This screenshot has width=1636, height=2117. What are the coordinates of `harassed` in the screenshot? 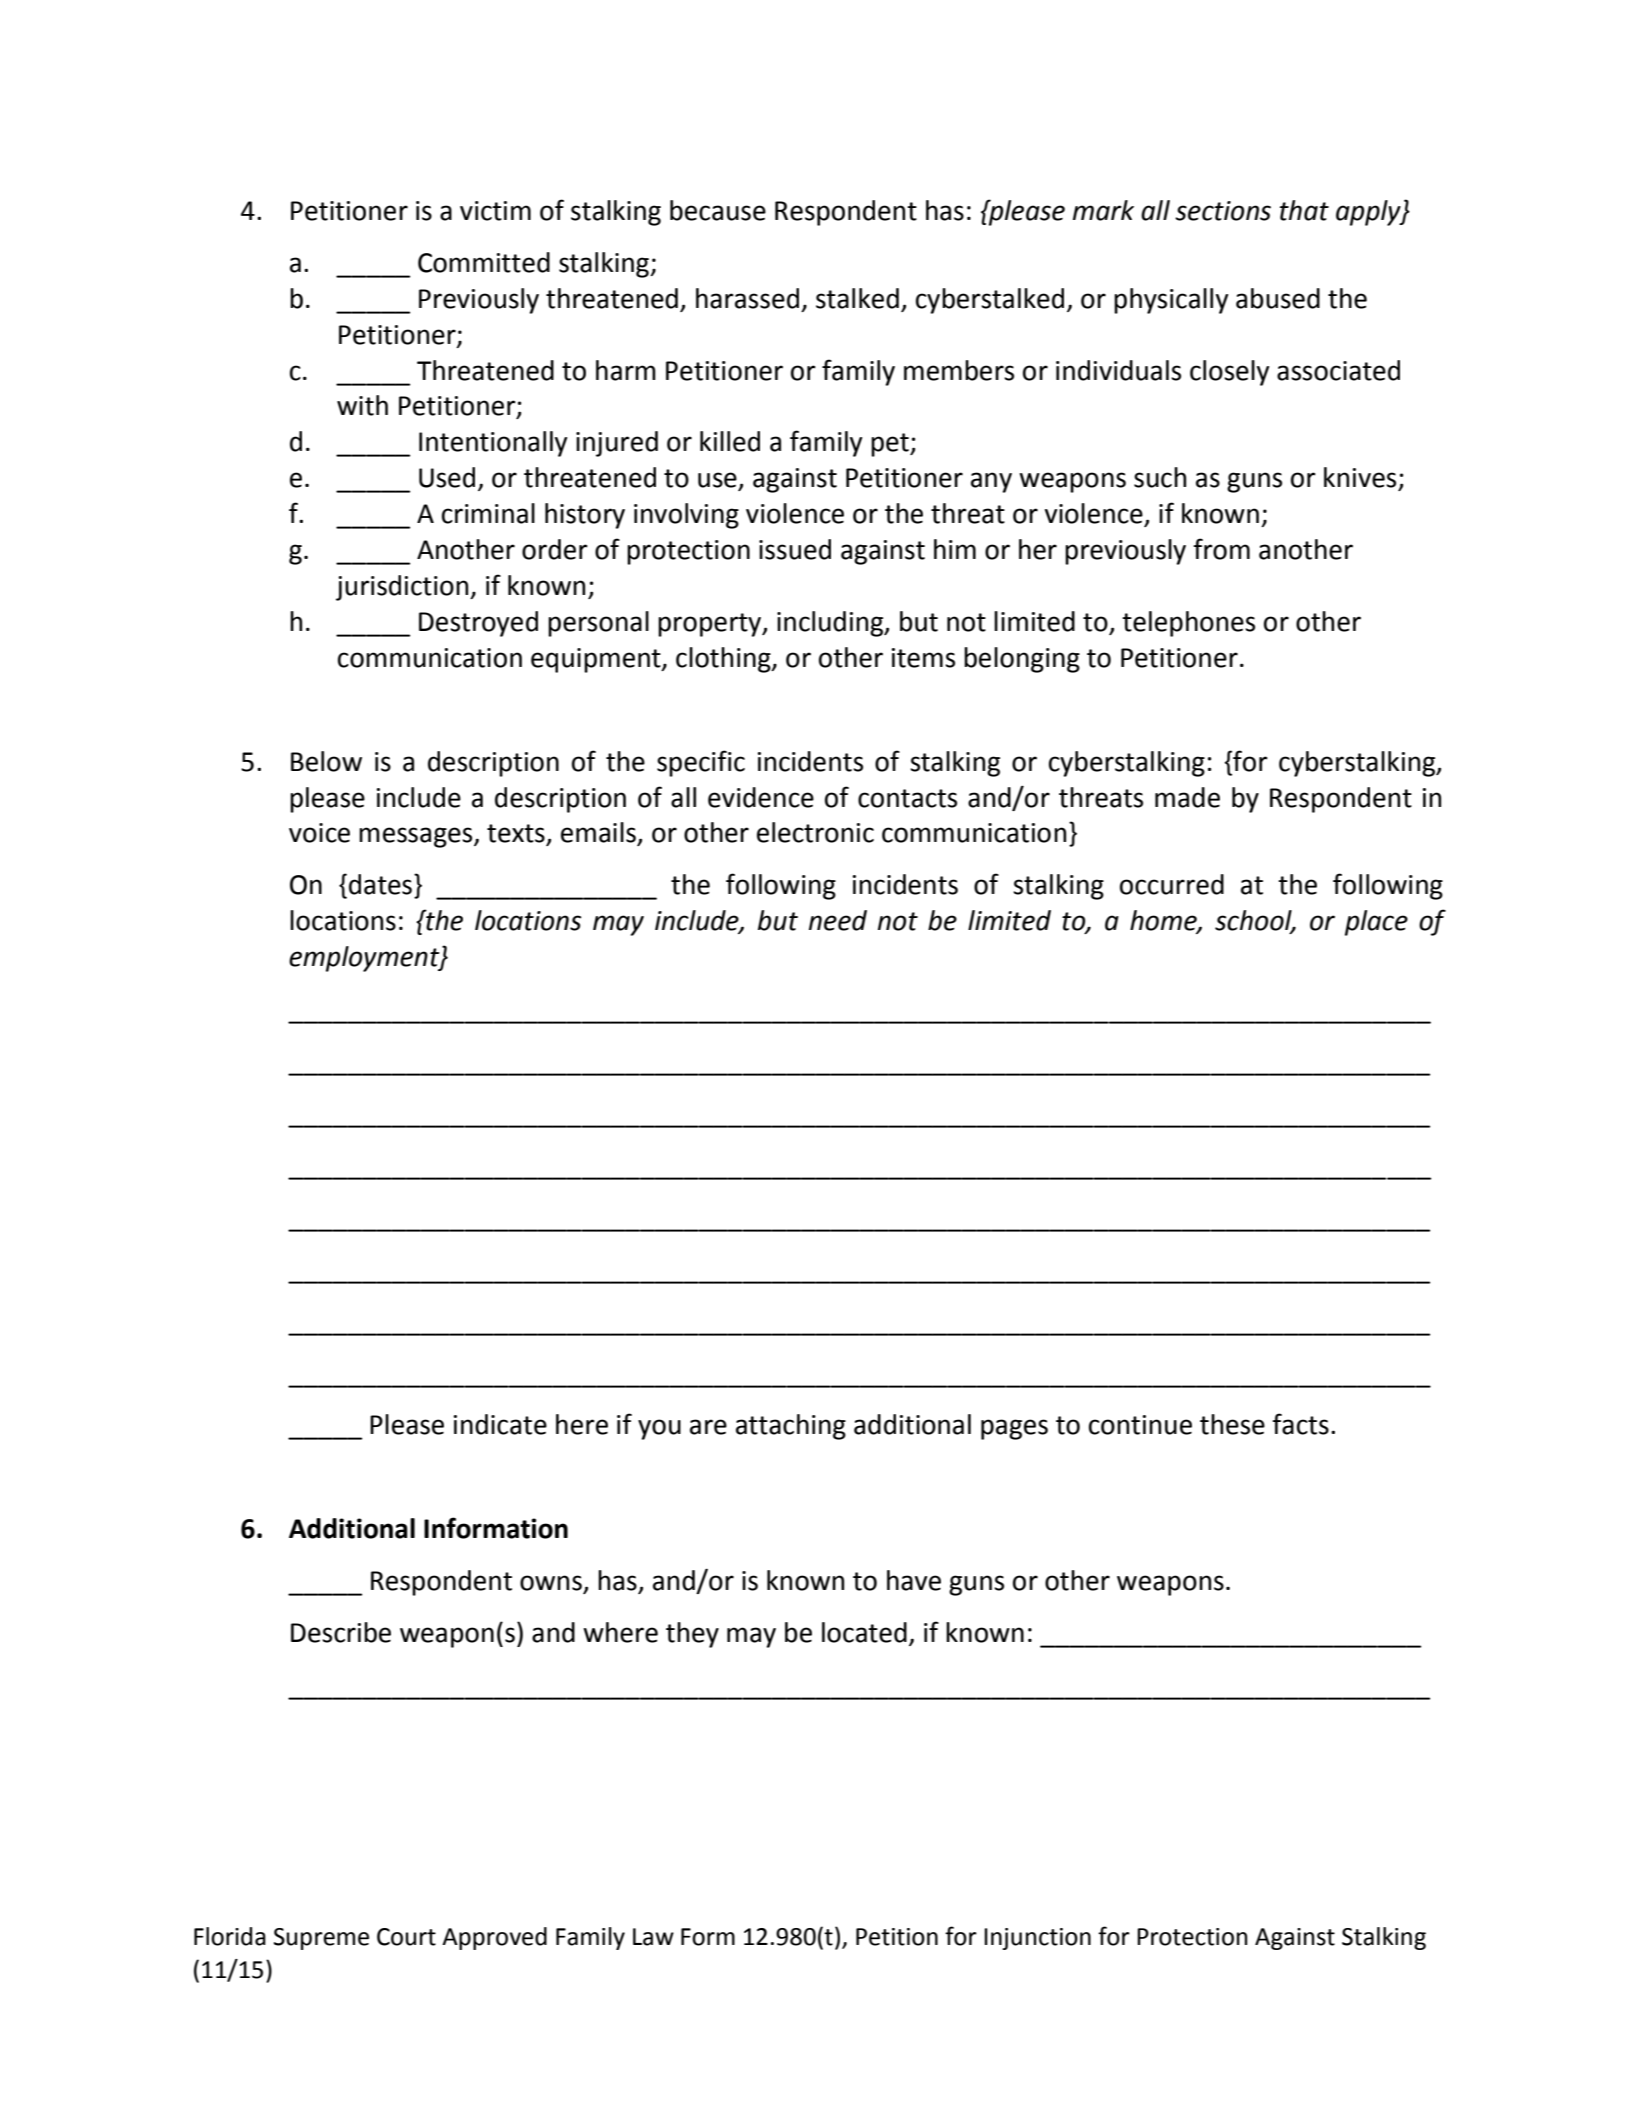 It's located at (747, 298).
